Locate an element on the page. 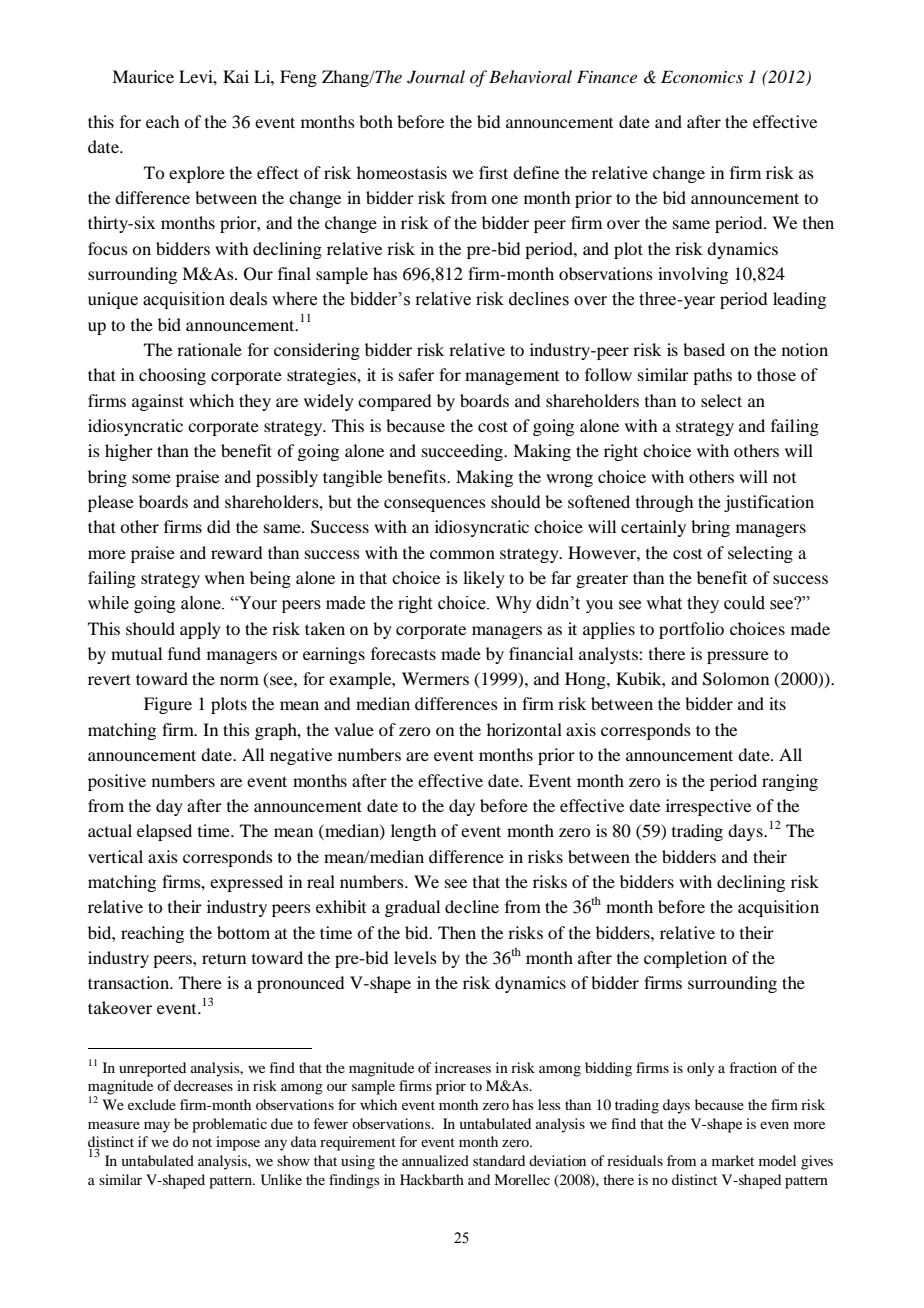  could is located at coordinates (744, 603).
